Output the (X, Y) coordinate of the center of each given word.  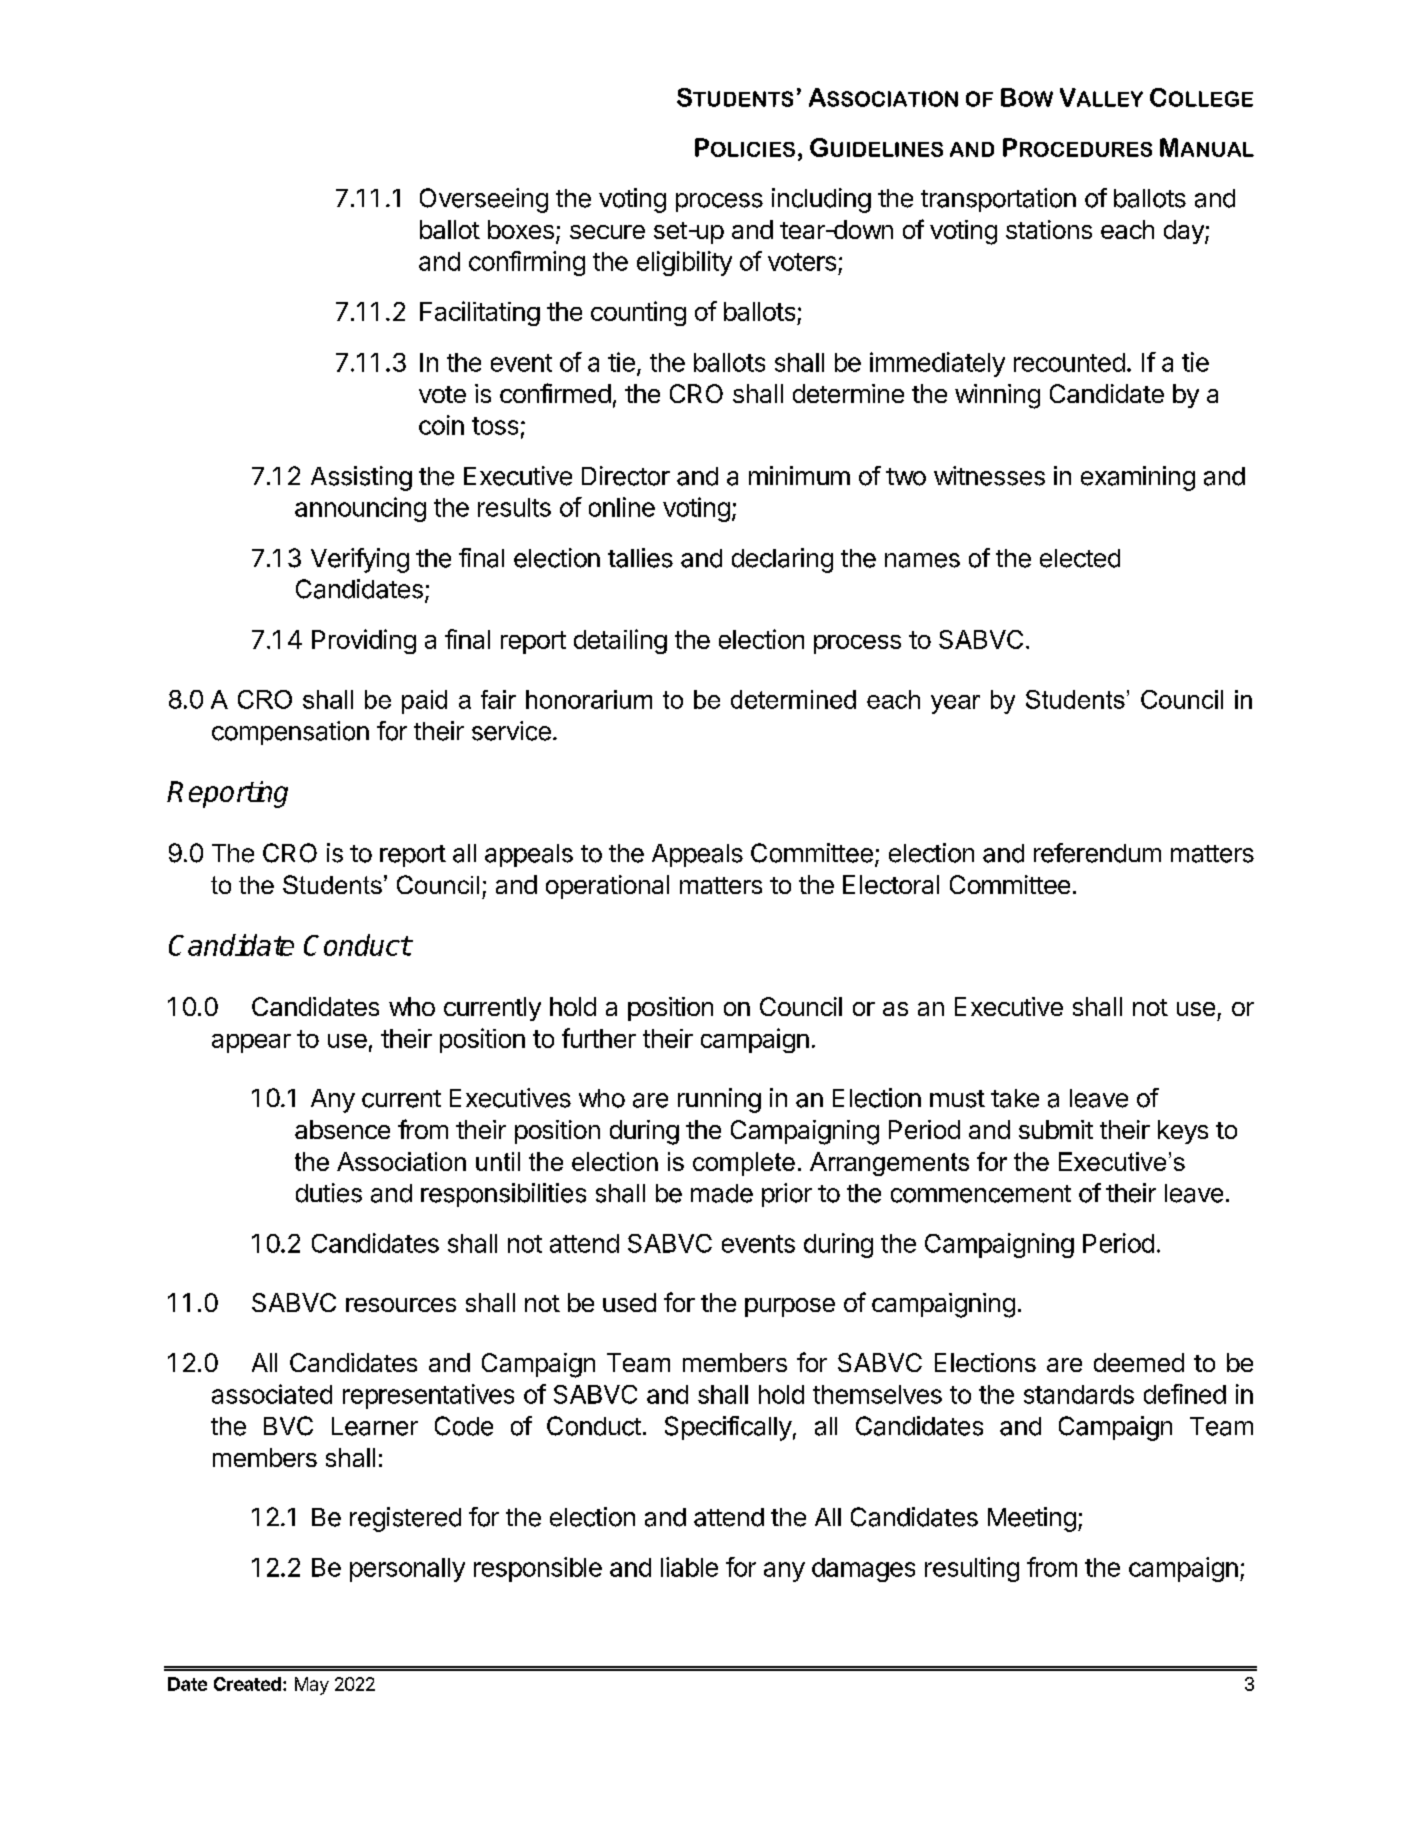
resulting (972, 1569)
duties (329, 1193)
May (312, 1686)
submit (1056, 1129)
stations (1049, 229)
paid (424, 702)
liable (689, 1567)
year (955, 704)
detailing (620, 641)
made (722, 1193)
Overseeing (484, 200)
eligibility (684, 263)
